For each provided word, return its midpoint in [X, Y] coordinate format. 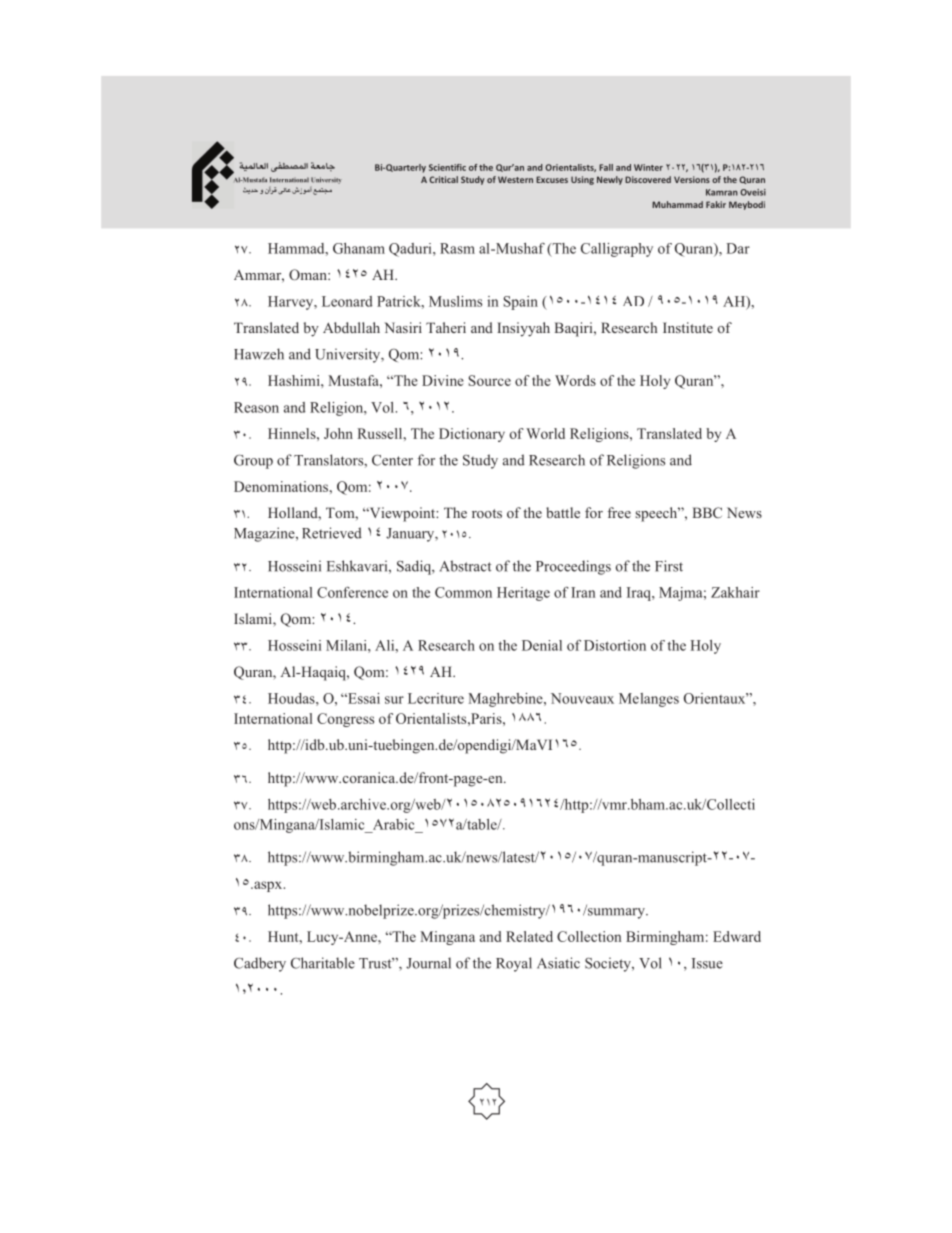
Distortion [615, 645]
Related [529, 936]
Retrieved [332, 533]
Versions [692, 179]
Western [515, 179]
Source [490, 380]
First [669, 566]
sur [394, 700]
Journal [428, 963]
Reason [256, 407]
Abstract [465, 566]
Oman [309, 274]
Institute [688, 327]
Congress [345, 720]
